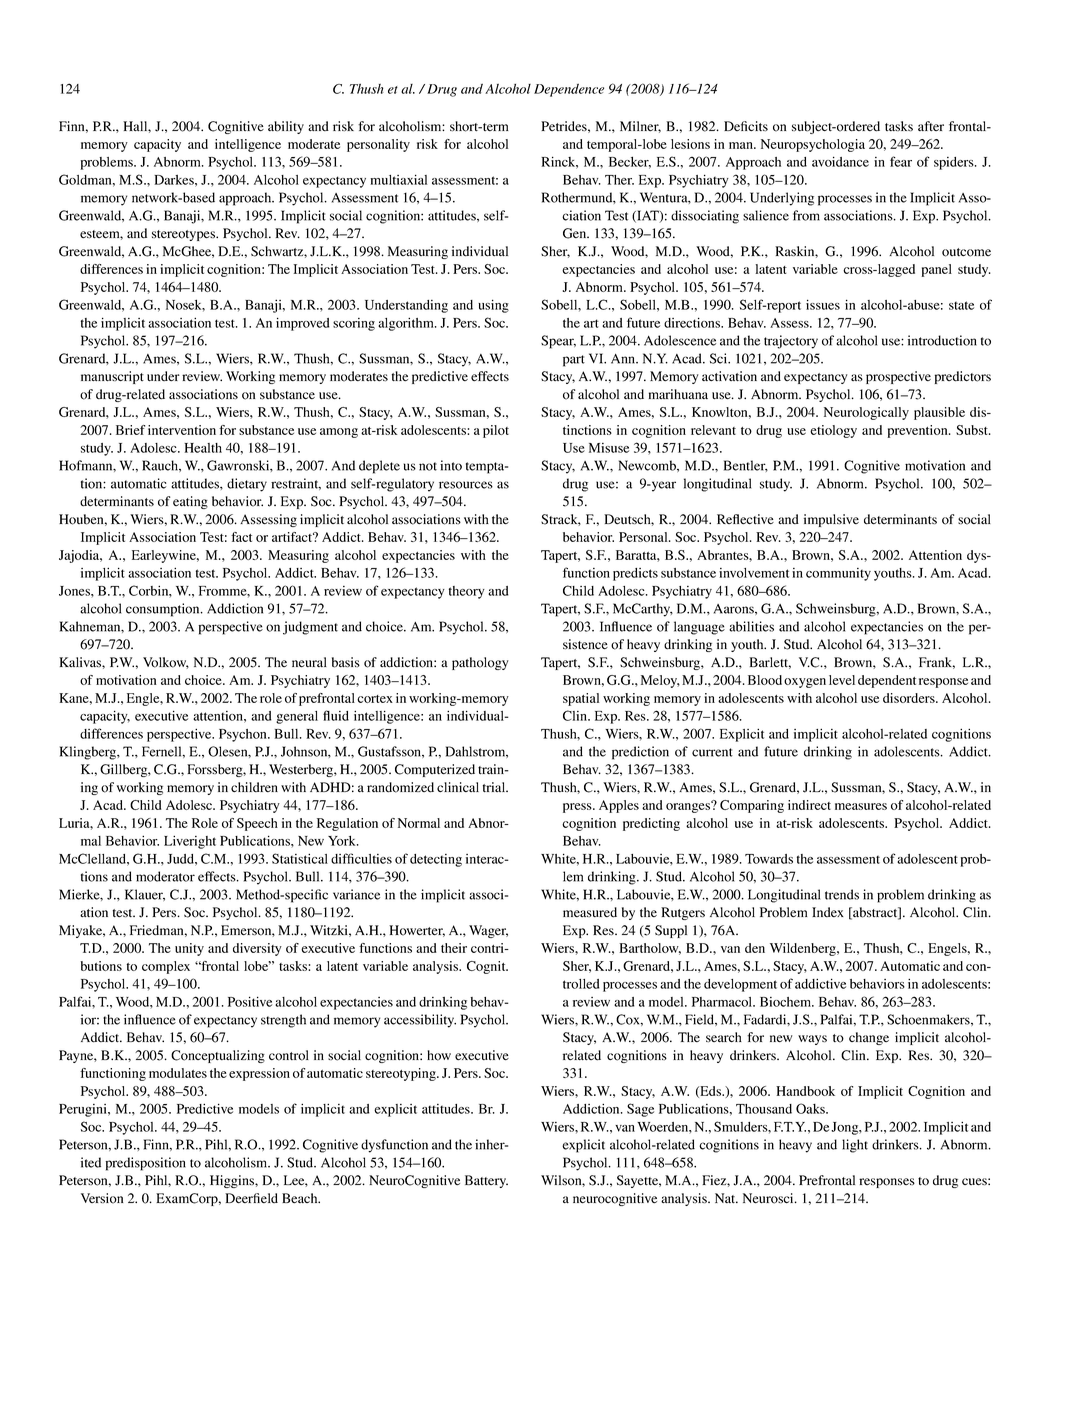 The height and width of the image is (1424, 1067). I want to click on level, so click(842, 680).
